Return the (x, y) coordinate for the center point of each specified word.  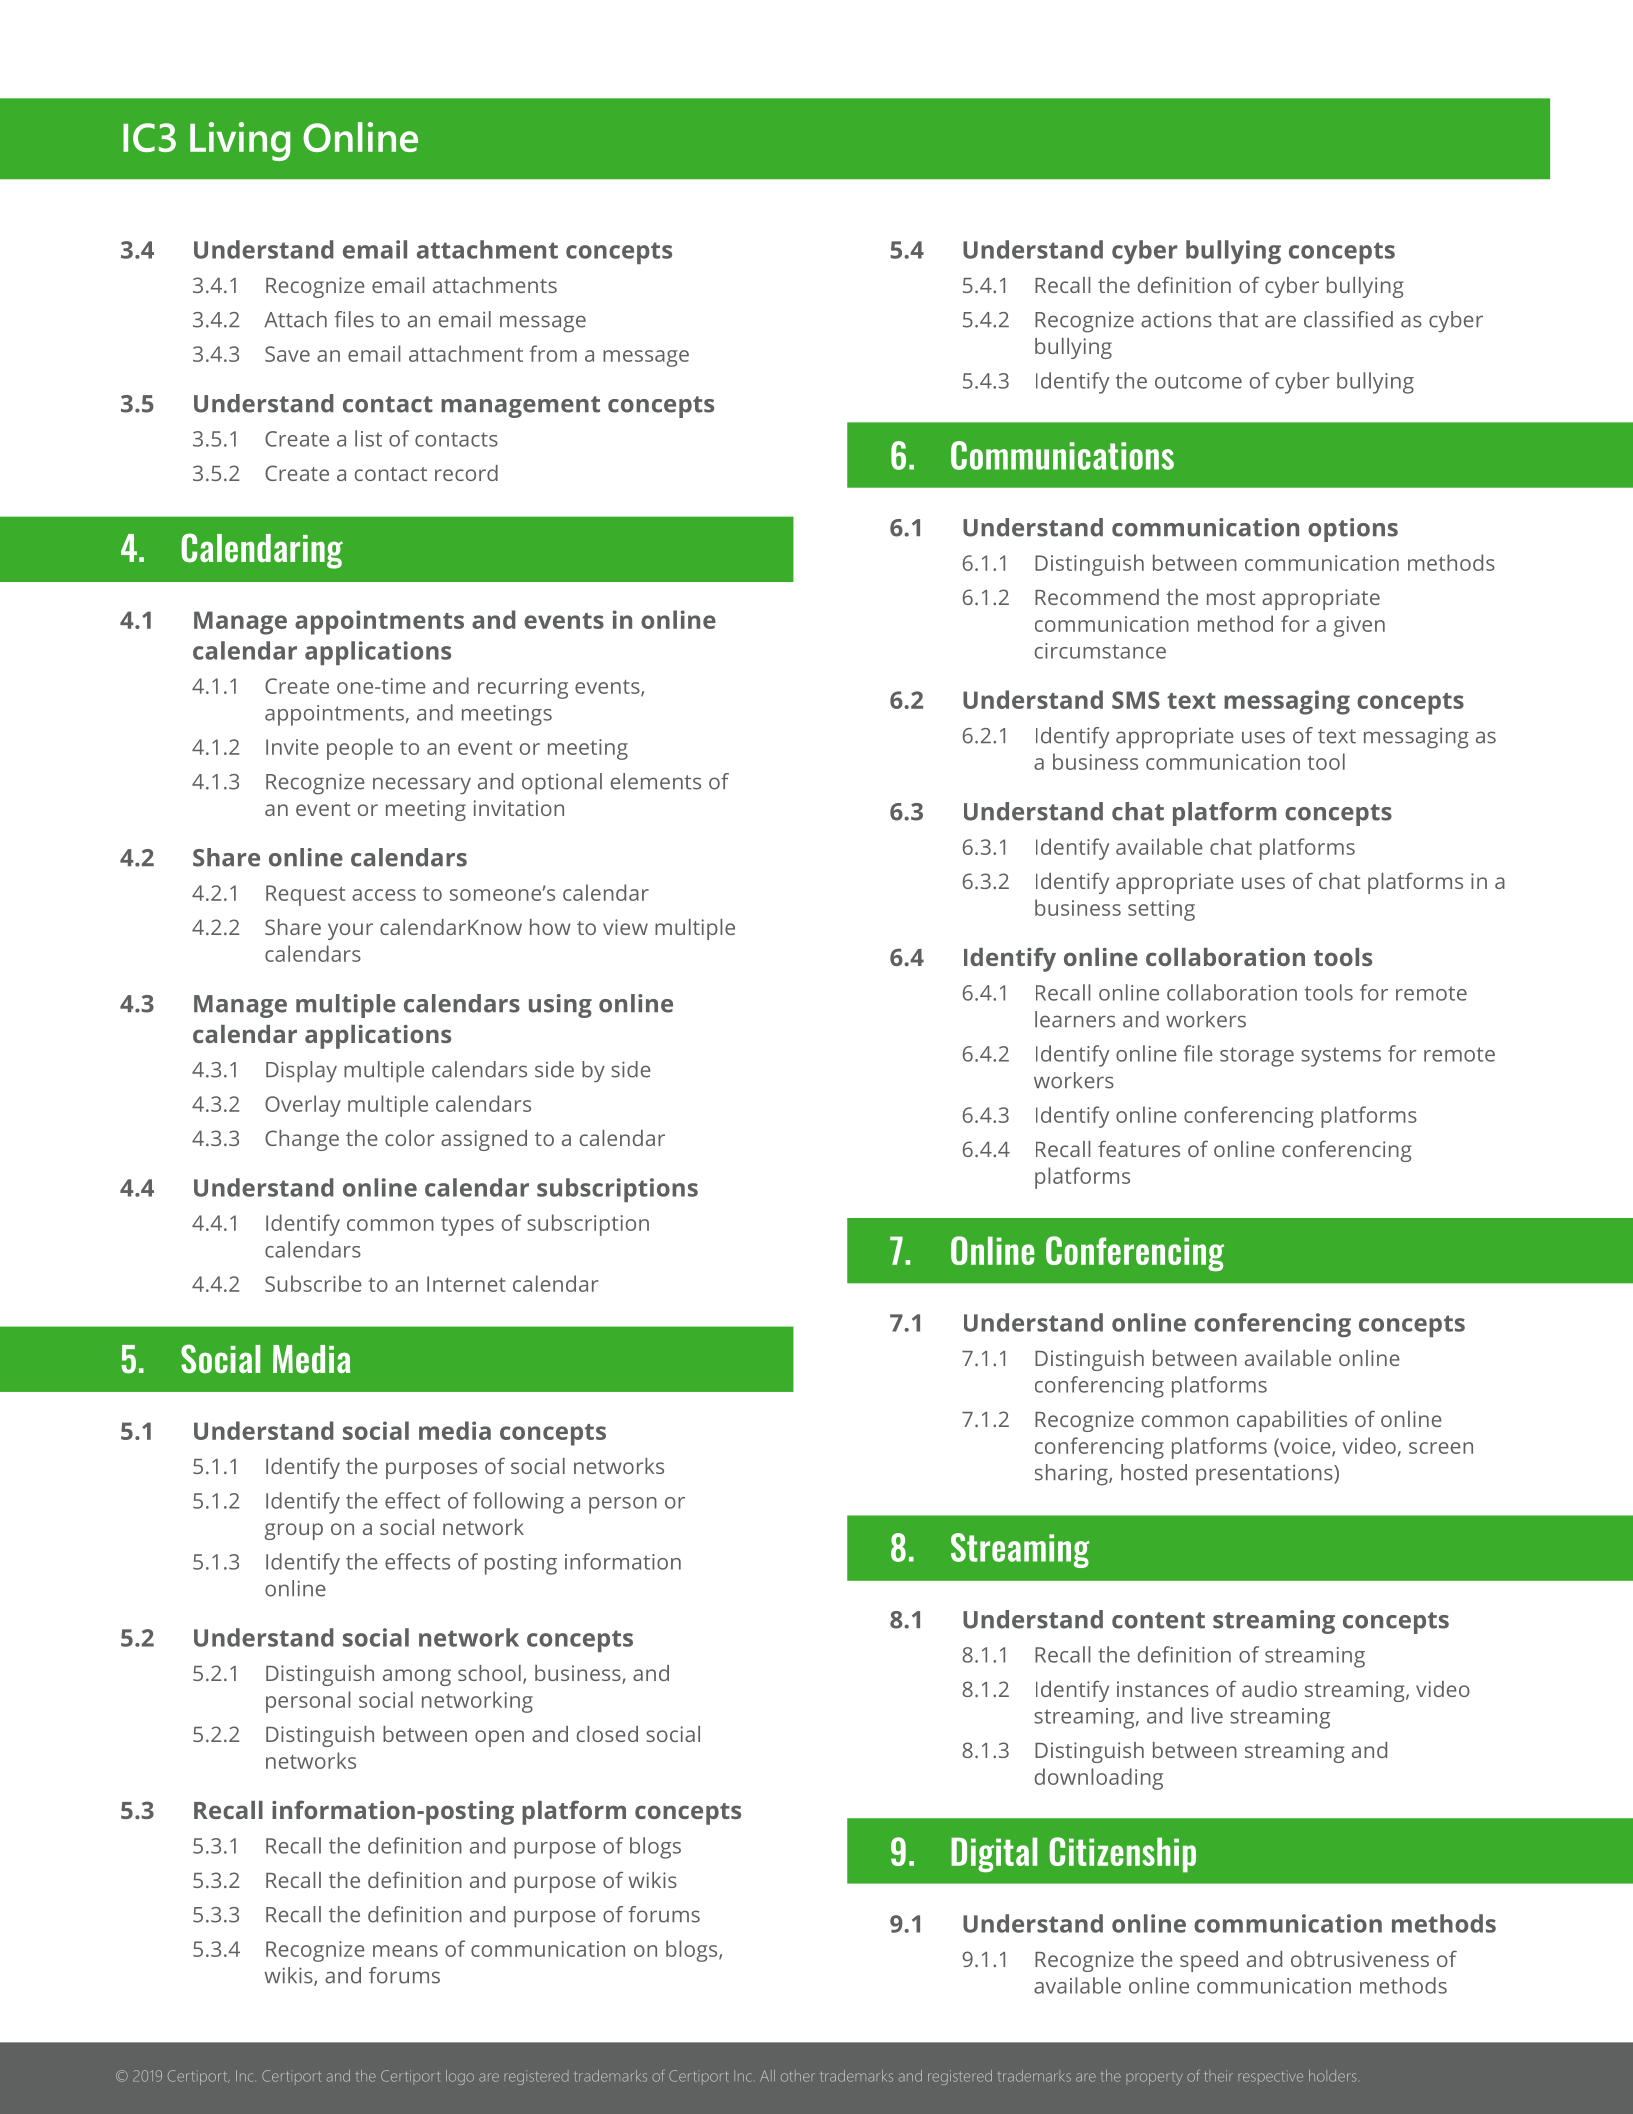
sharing (1072, 1475)
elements (656, 781)
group (294, 1531)
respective (1270, 2078)
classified (1348, 319)
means (405, 1951)
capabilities (1292, 1421)
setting (1161, 910)
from (553, 353)
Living (240, 141)
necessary (422, 786)
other (798, 2076)
